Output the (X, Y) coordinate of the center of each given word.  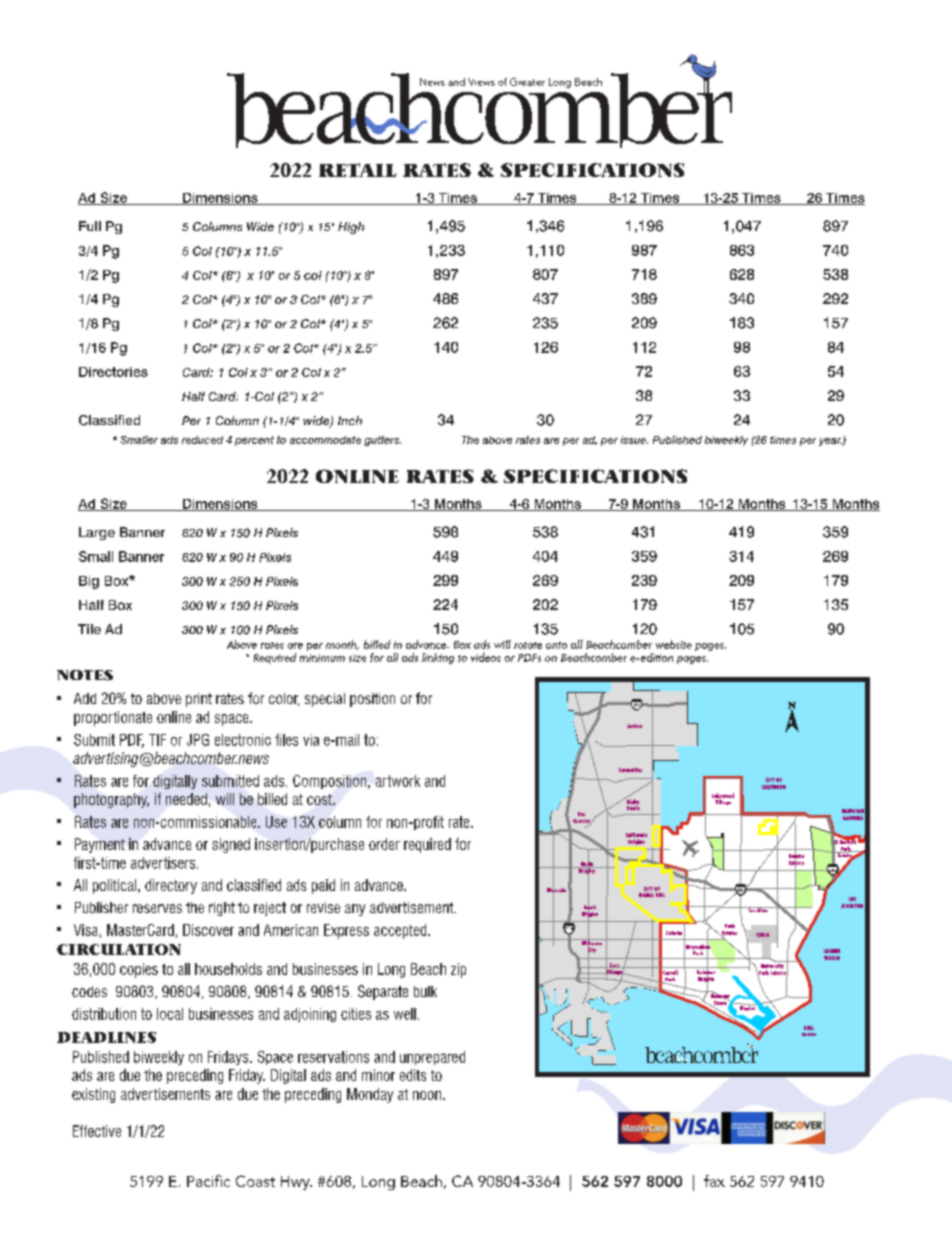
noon (427, 1095)
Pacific (208, 1181)
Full (90, 226)
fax (714, 1181)
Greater (527, 82)
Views (481, 82)
